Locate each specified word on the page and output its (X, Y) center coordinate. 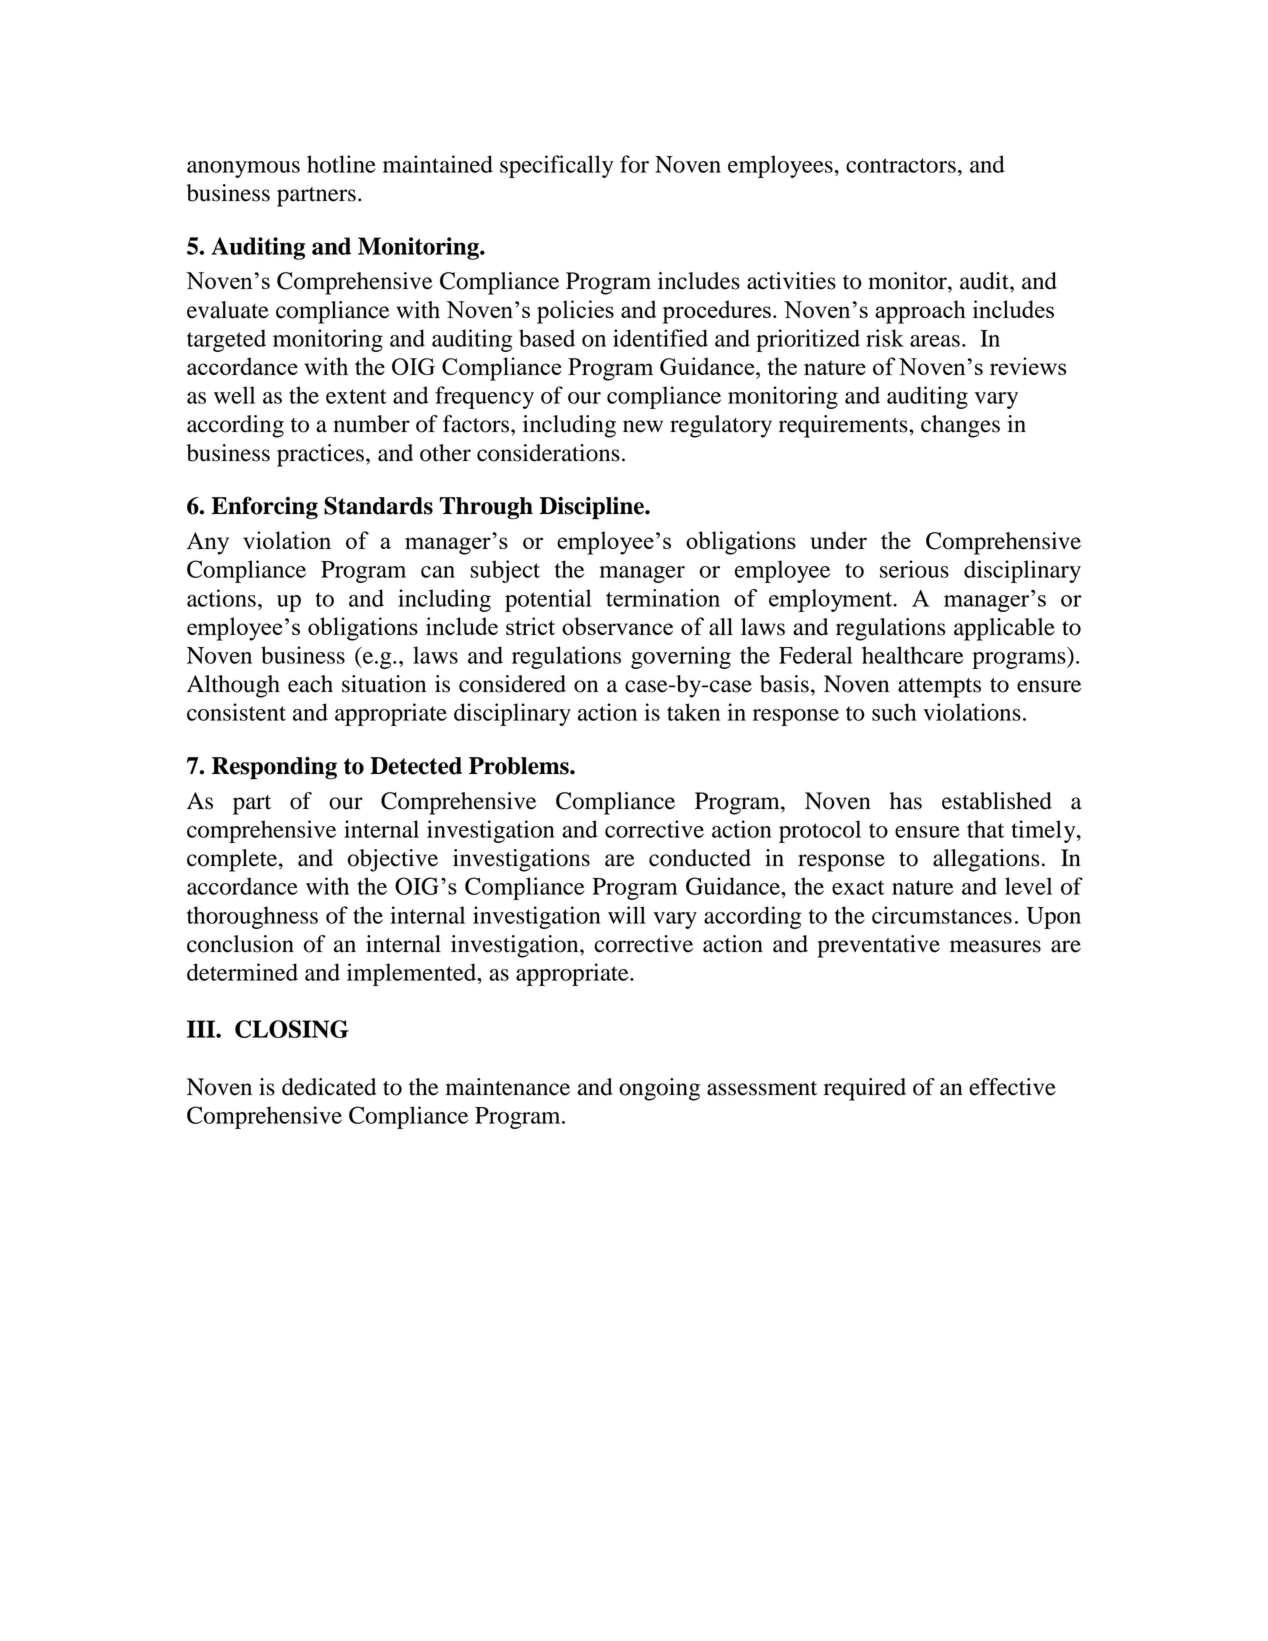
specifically (556, 166)
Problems (520, 766)
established (997, 801)
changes (960, 426)
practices (320, 455)
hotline (341, 164)
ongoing (659, 1089)
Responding (274, 768)
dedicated (329, 1087)
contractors (901, 165)
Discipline (593, 508)
